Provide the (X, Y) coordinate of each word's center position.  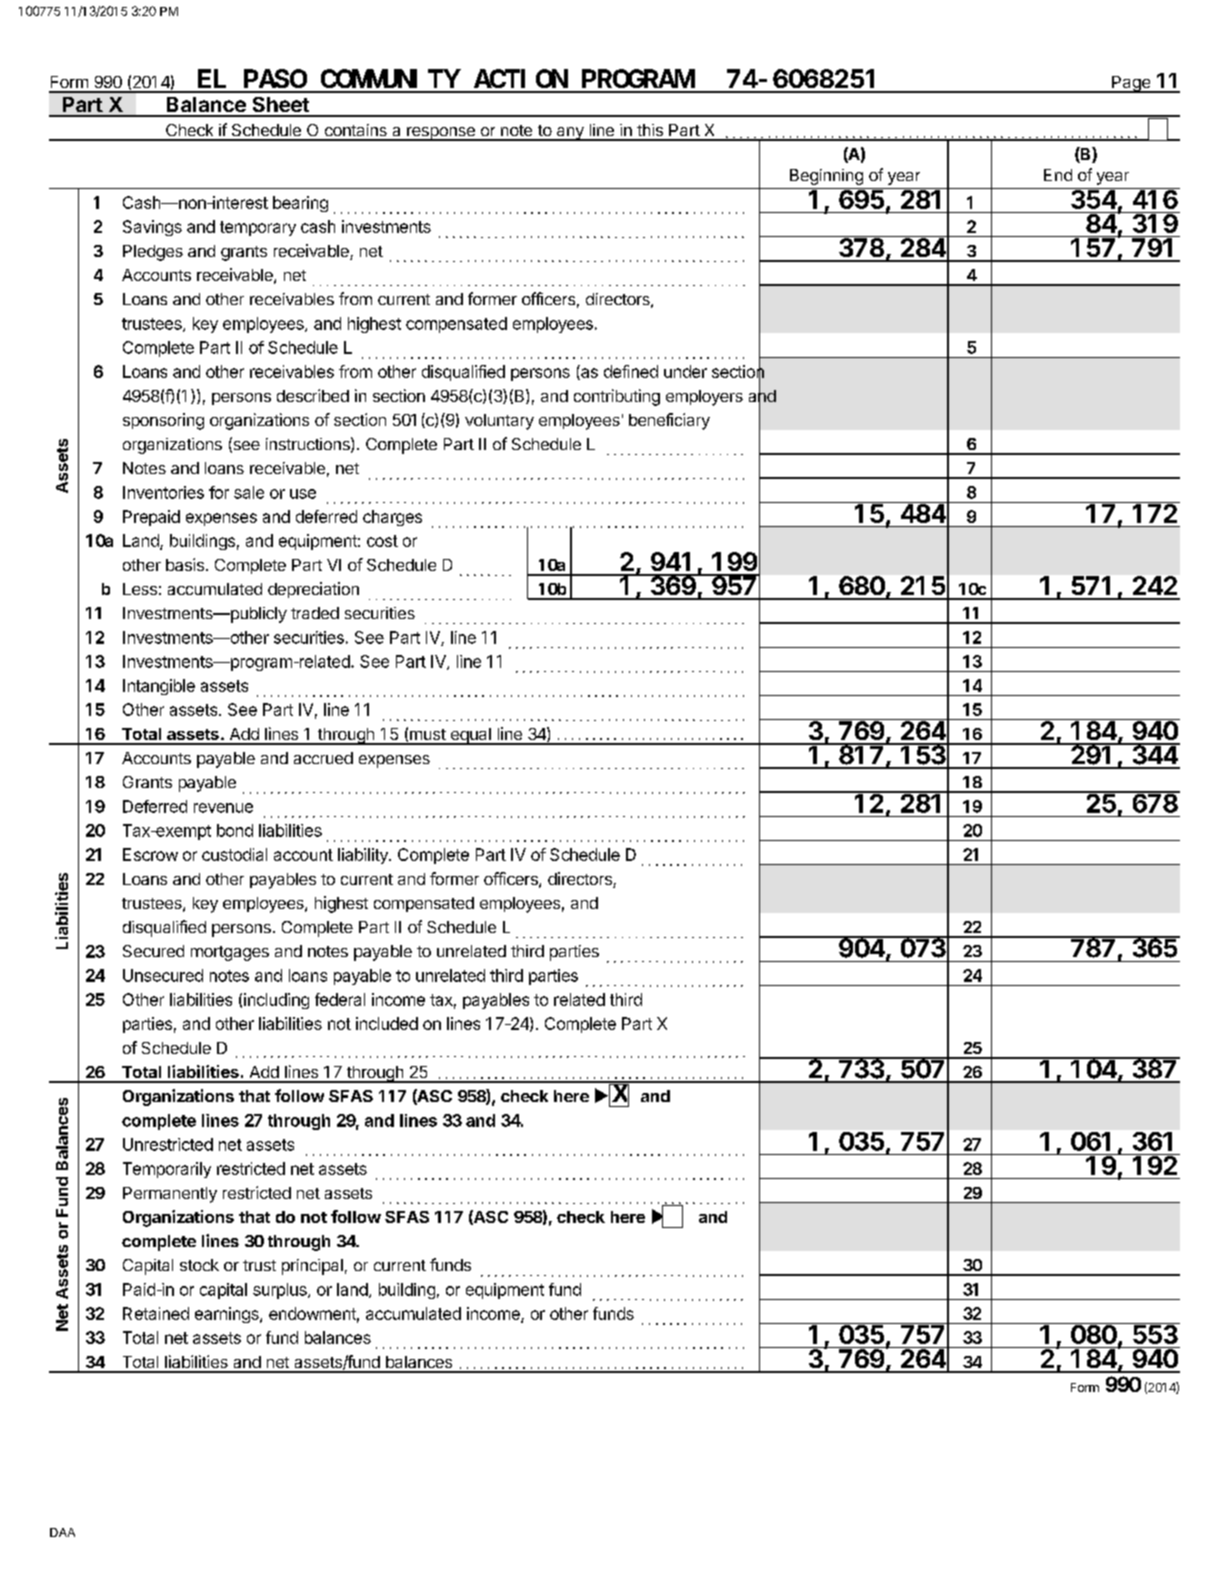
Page (1131, 84)
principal (312, 1267)
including (276, 1001)
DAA (62, 1532)
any (570, 134)
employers (704, 398)
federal (340, 999)
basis (185, 564)
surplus (281, 1291)
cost (382, 541)
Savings (152, 228)
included (387, 1023)
